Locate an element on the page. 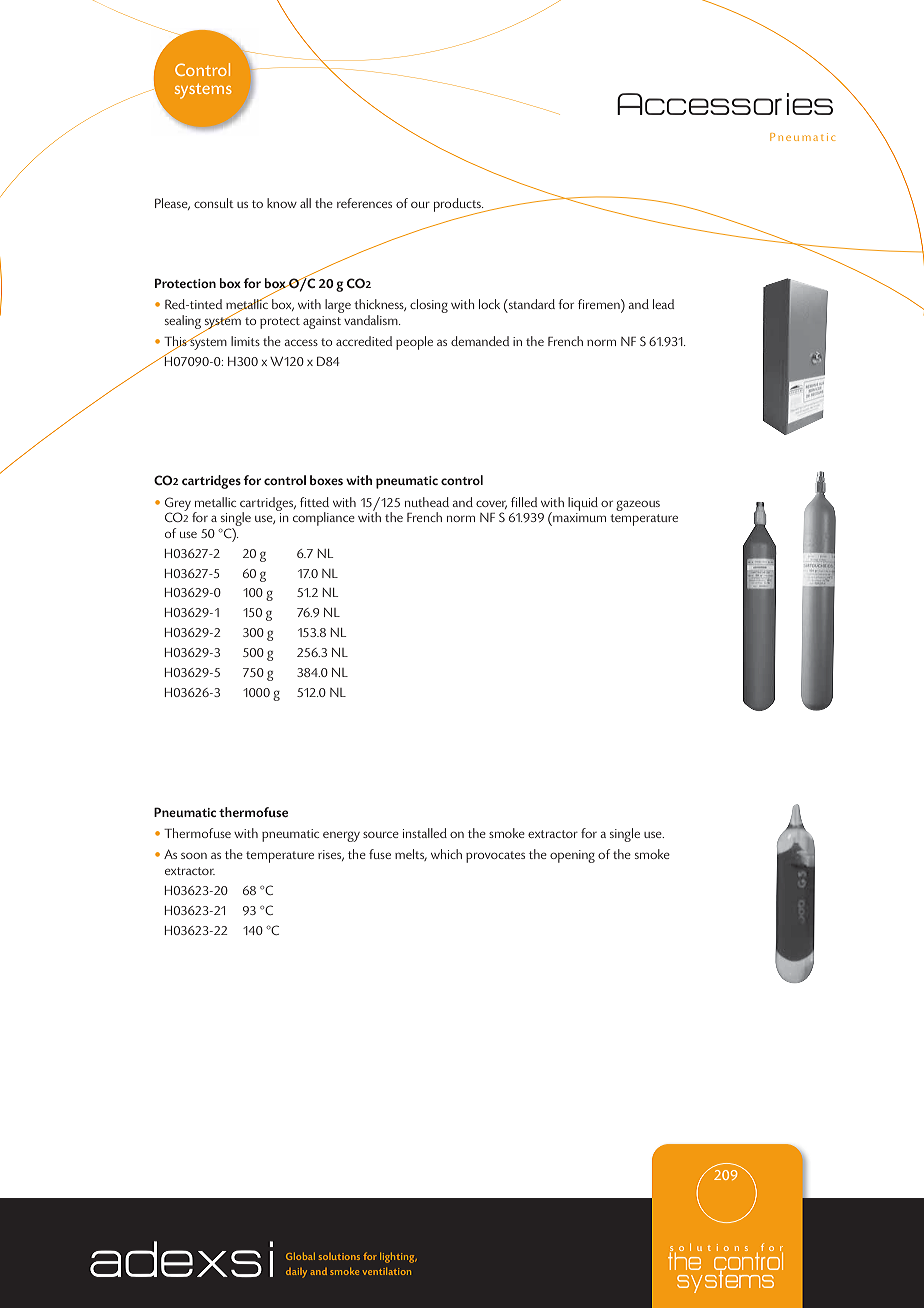  Grey is located at coordinates (178, 505).
